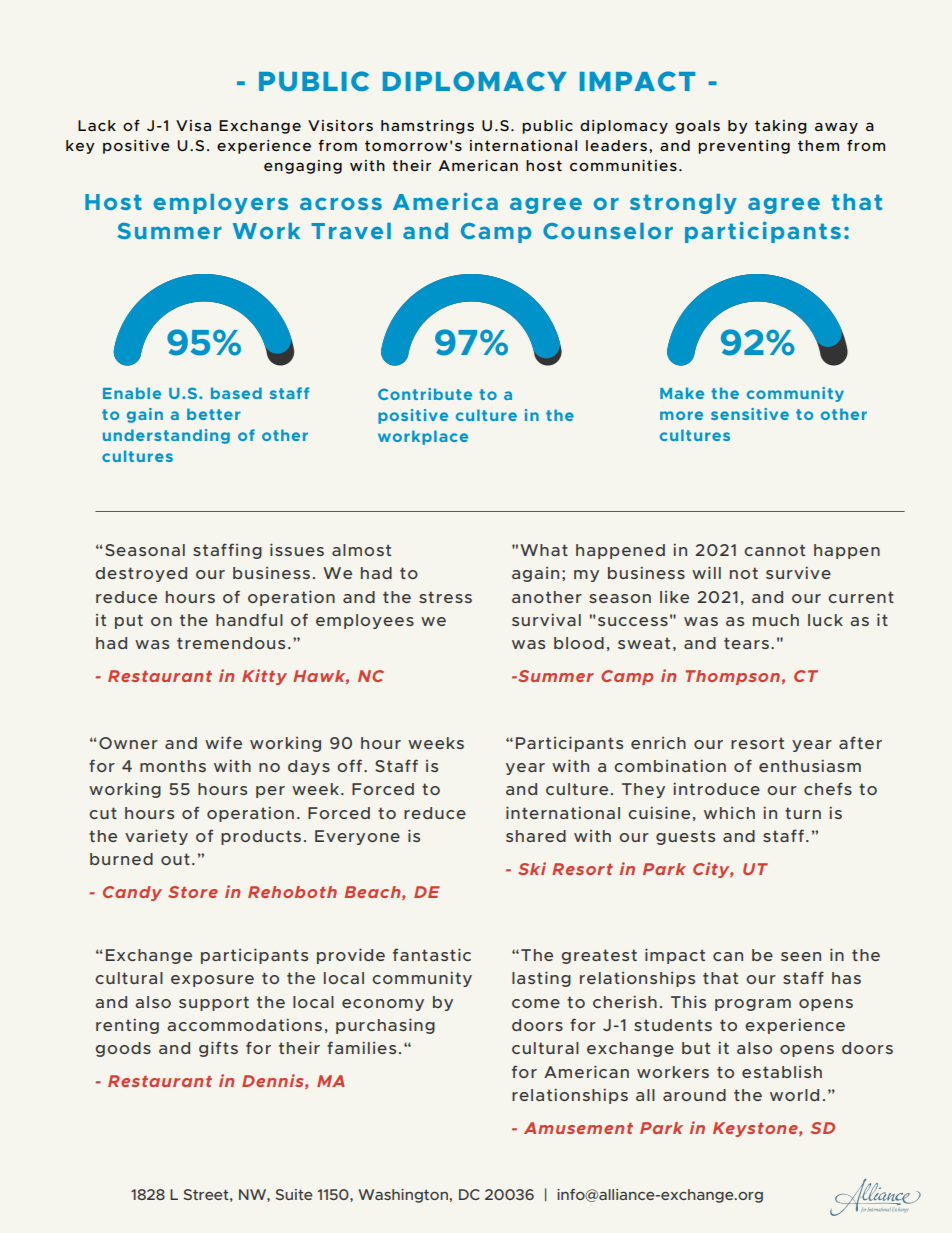 This page has height=1233, width=952. What do you see at coordinates (193, 125) in the page?
I see `Visa` at bounding box center [193, 125].
